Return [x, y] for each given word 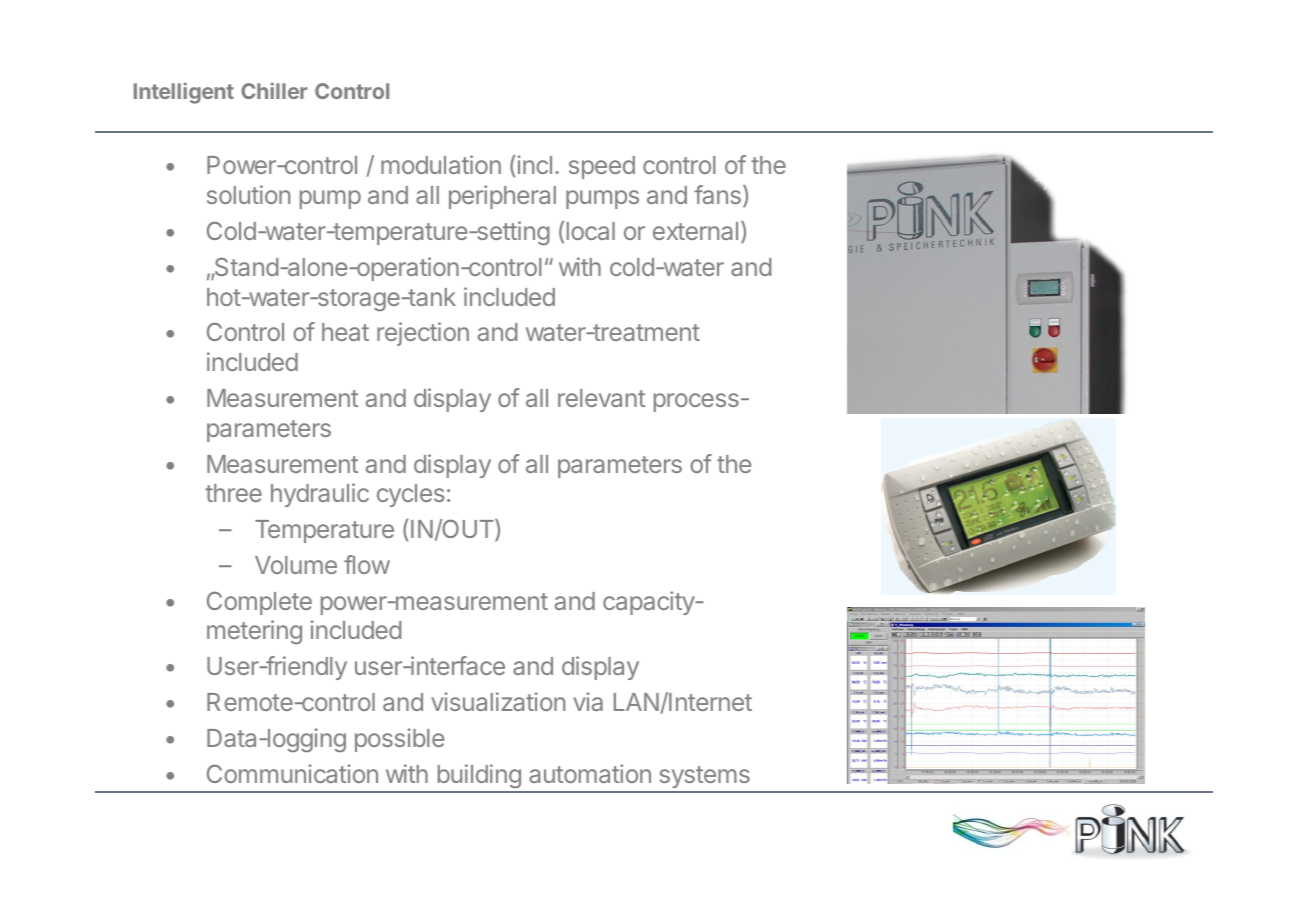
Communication [292, 773]
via [588, 701]
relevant [601, 398]
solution [248, 194]
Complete [259, 603]
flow [367, 564]
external [695, 231]
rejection [423, 334]
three [233, 493]
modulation [441, 164]
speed [602, 167]
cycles [410, 495]
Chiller [274, 90]
